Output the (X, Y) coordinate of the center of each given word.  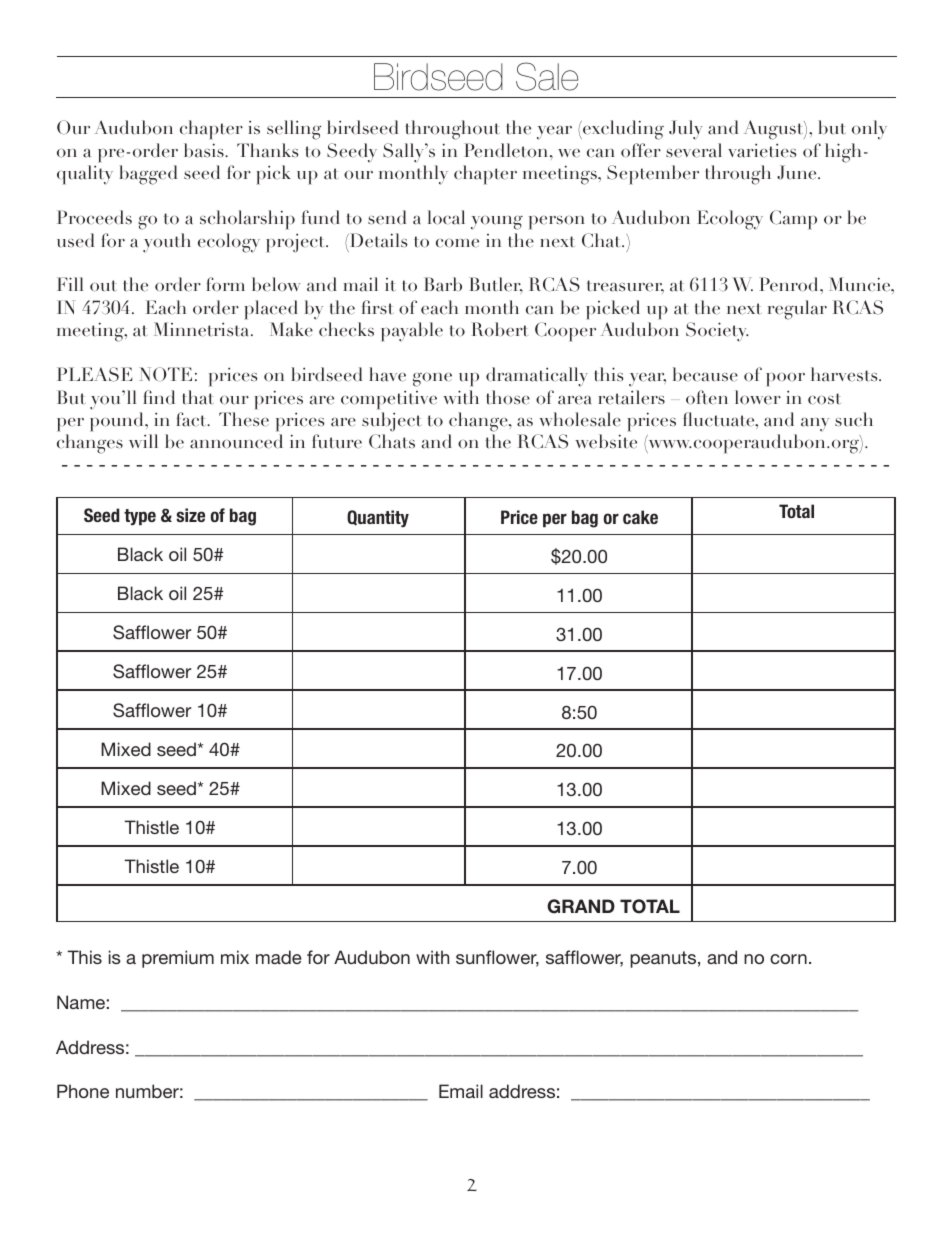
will (143, 441)
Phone (83, 1091)
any (815, 424)
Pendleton (507, 150)
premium (178, 959)
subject (392, 422)
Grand (581, 906)
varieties (762, 150)
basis (205, 150)
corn (788, 959)
